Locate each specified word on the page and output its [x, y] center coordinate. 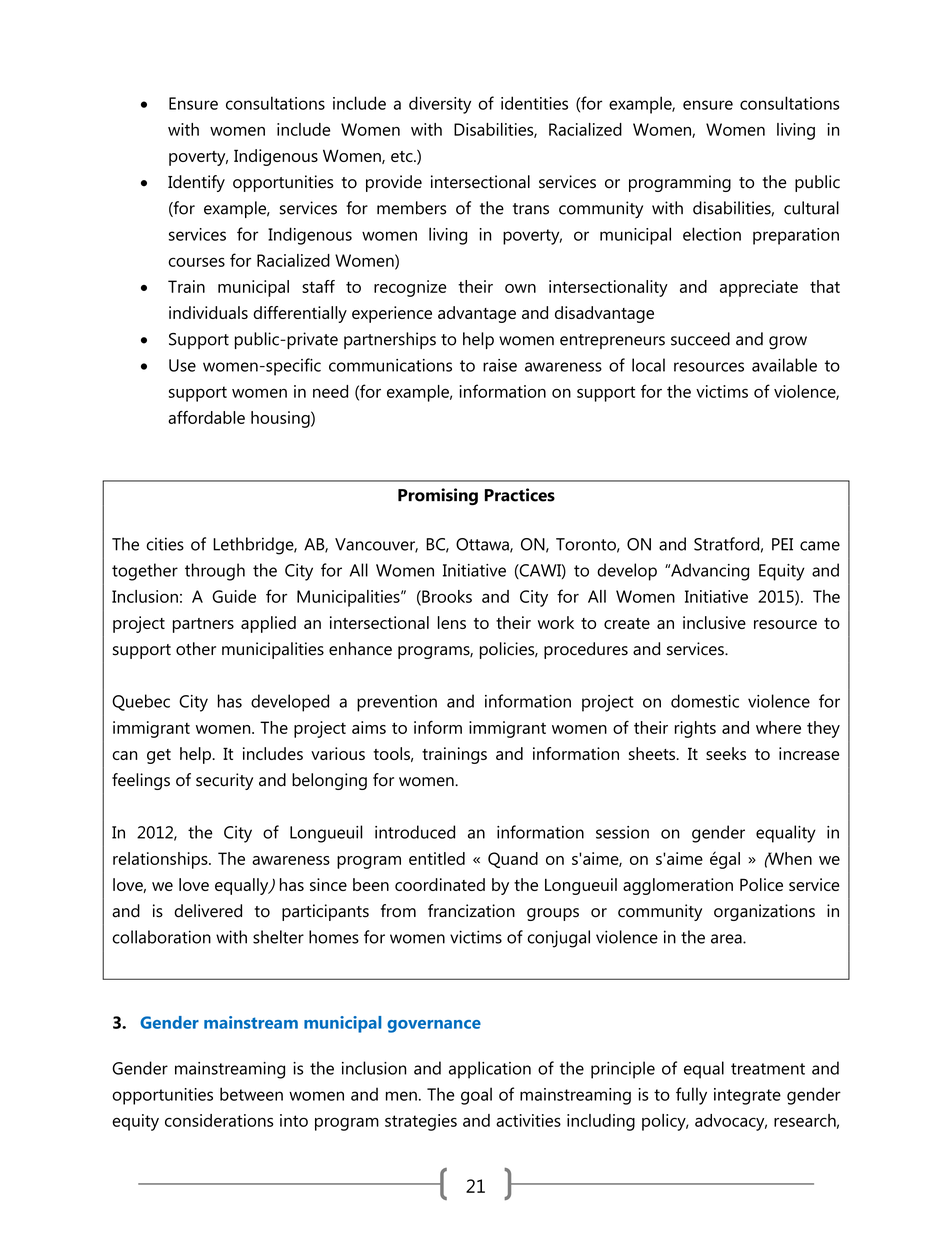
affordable [206, 417]
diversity [440, 105]
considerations [219, 1120]
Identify [196, 183]
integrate [747, 1096]
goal [476, 1096]
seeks [726, 753]
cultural [811, 208]
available [784, 365]
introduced [415, 832]
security [224, 781]
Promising [438, 496]
